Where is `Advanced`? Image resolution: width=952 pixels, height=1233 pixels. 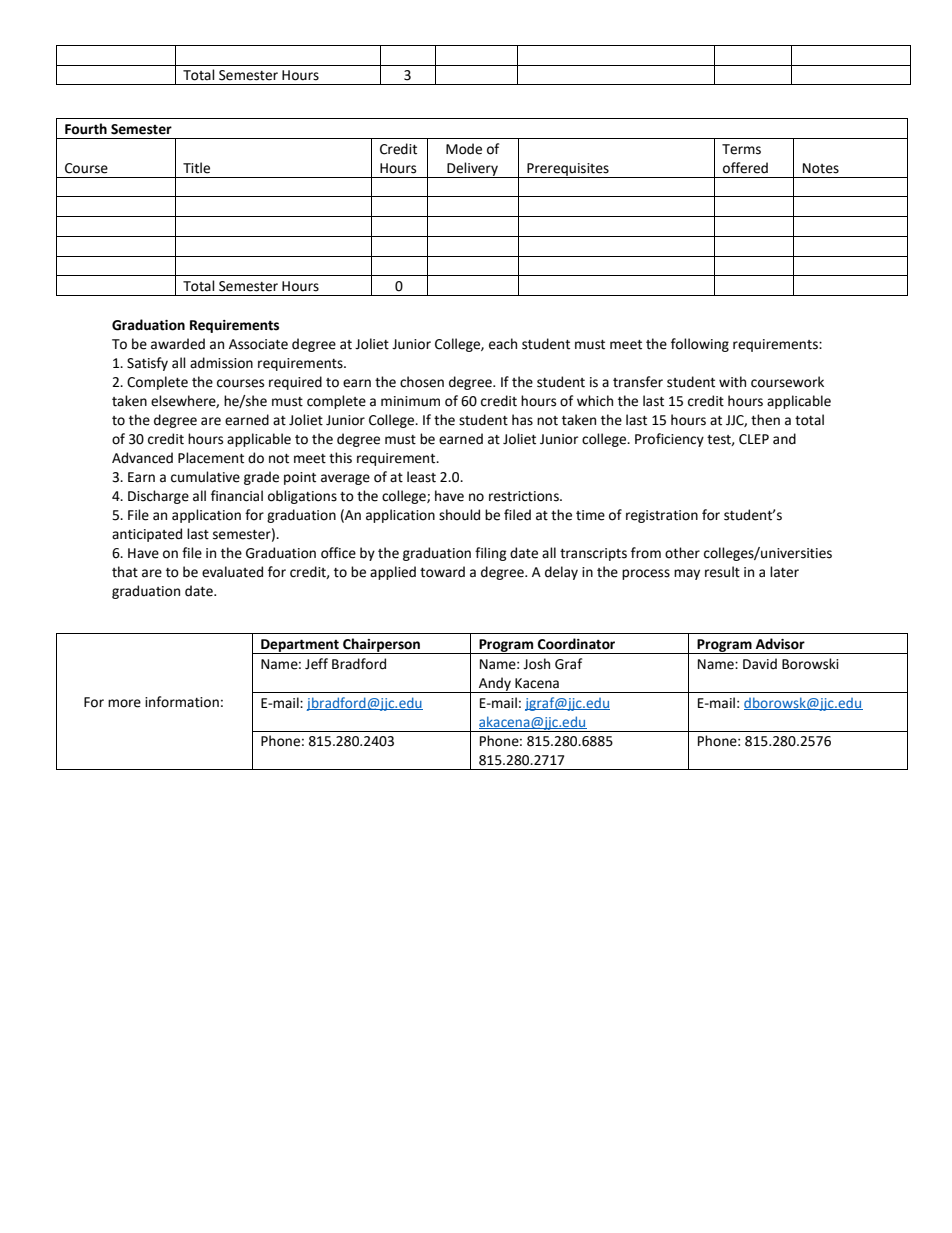 Advanced is located at coordinates (142, 458).
